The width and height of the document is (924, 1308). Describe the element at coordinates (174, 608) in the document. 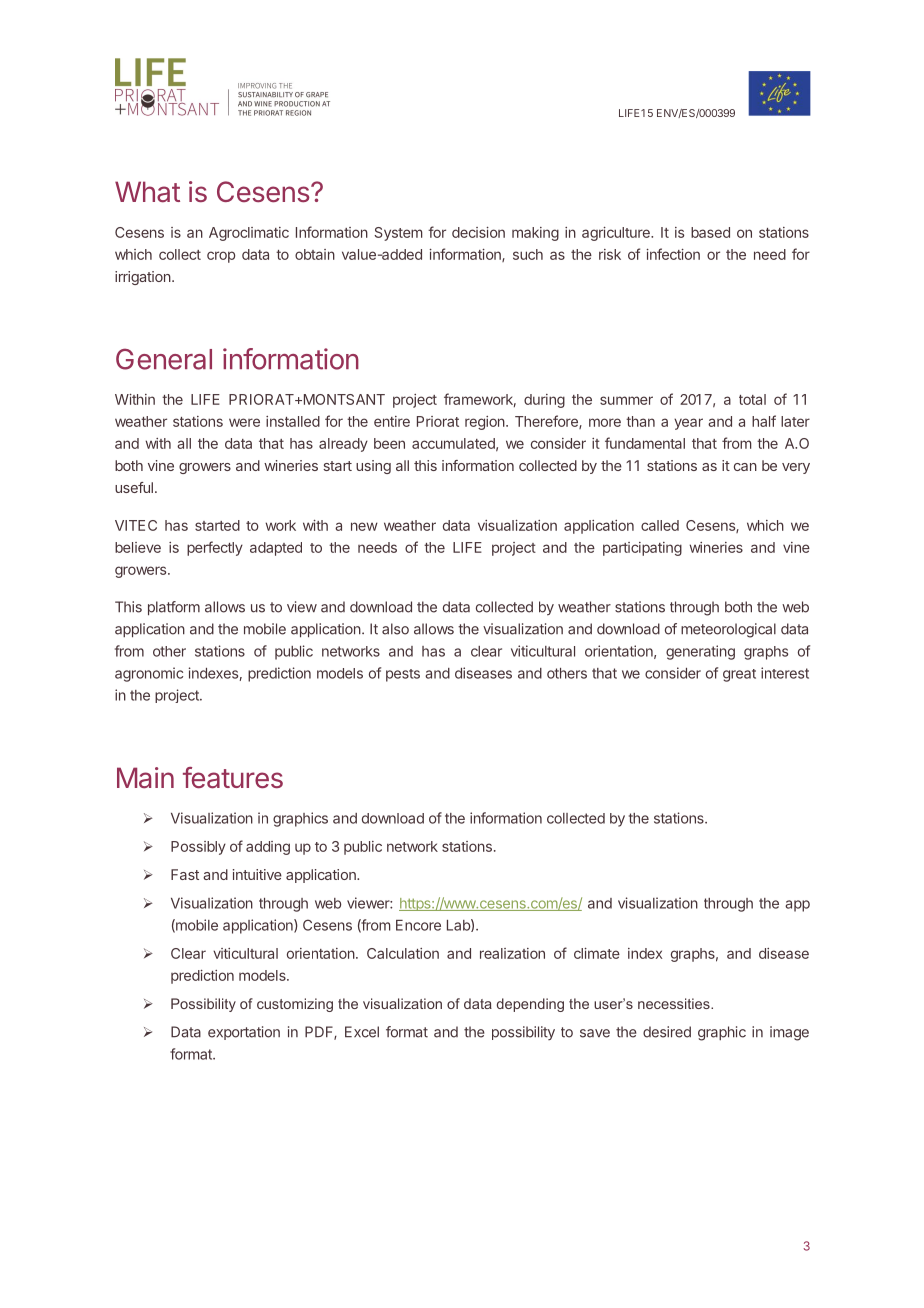

I see `platform` at that location.
